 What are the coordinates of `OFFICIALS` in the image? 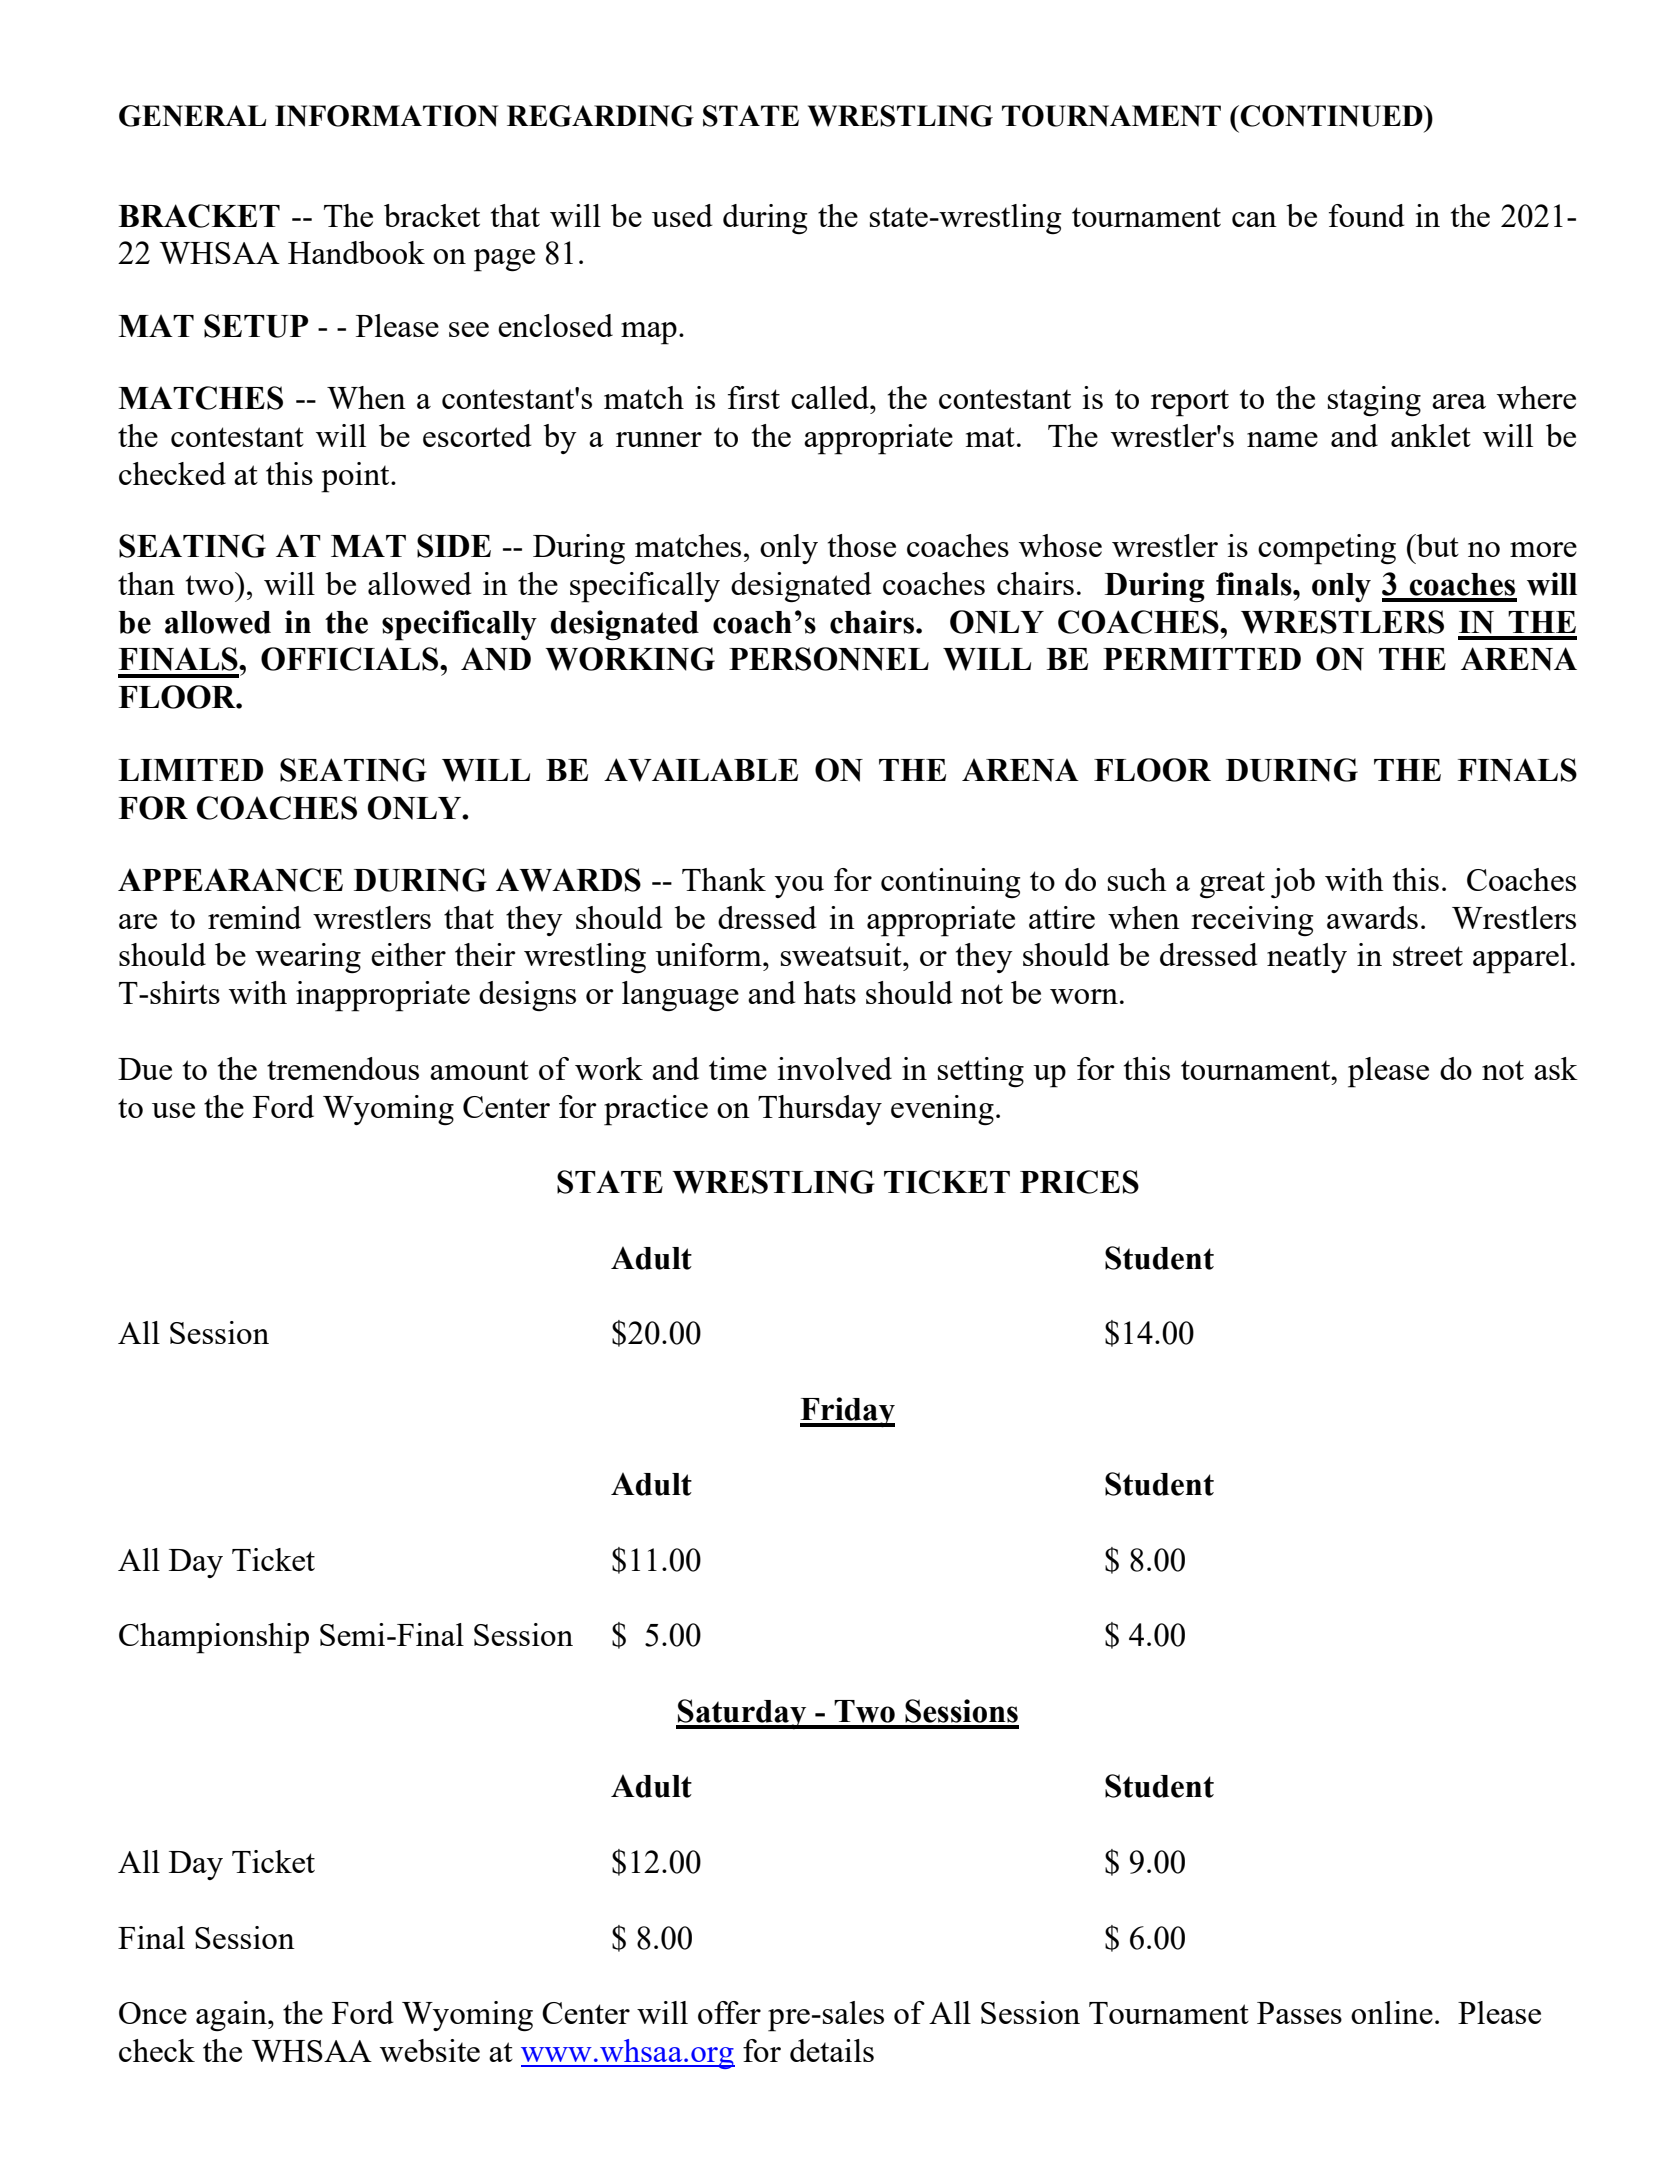 It's located at (351, 659).
